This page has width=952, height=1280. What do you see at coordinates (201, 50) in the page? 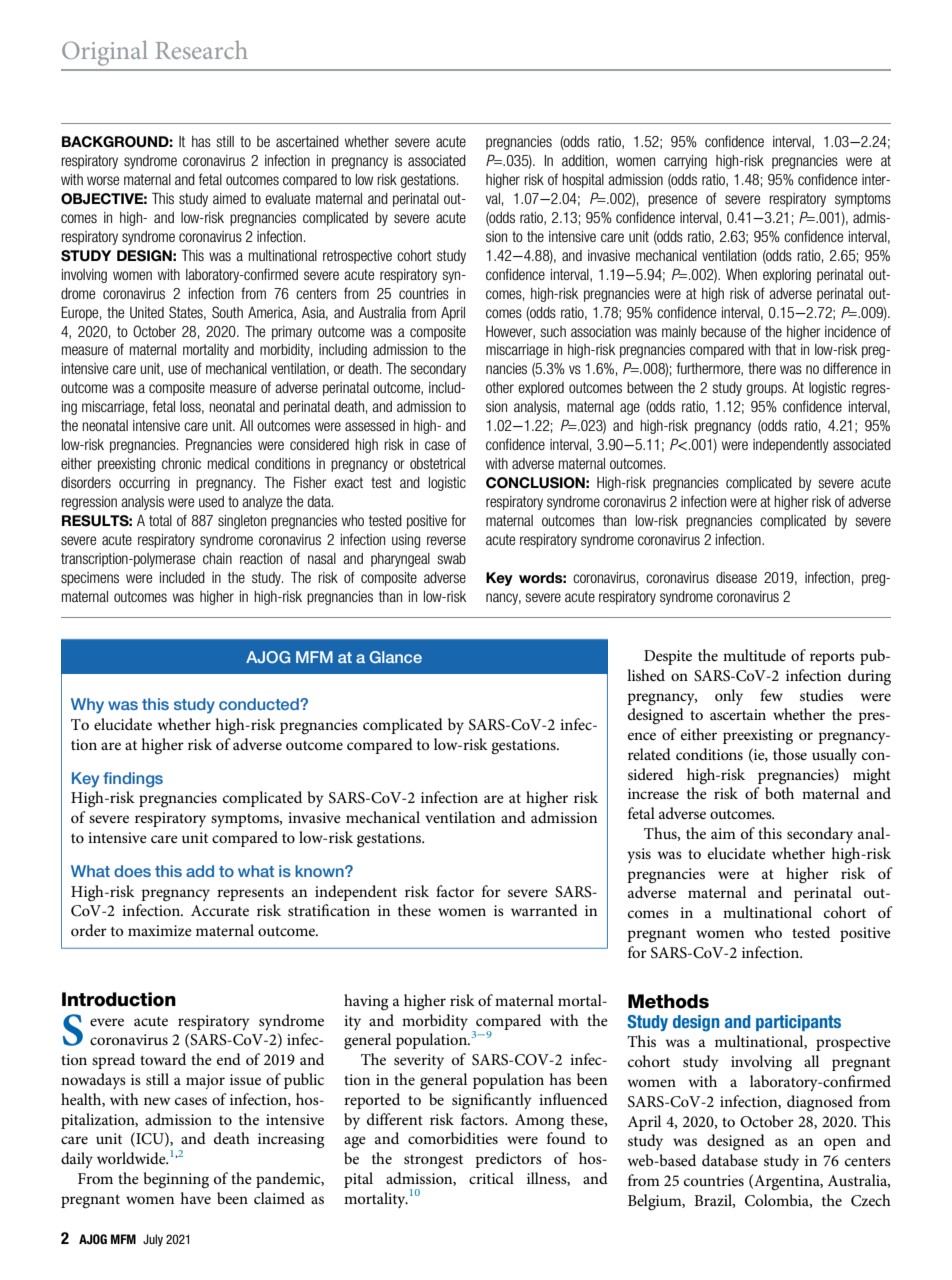
I see `Research` at bounding box center [201, 50].
